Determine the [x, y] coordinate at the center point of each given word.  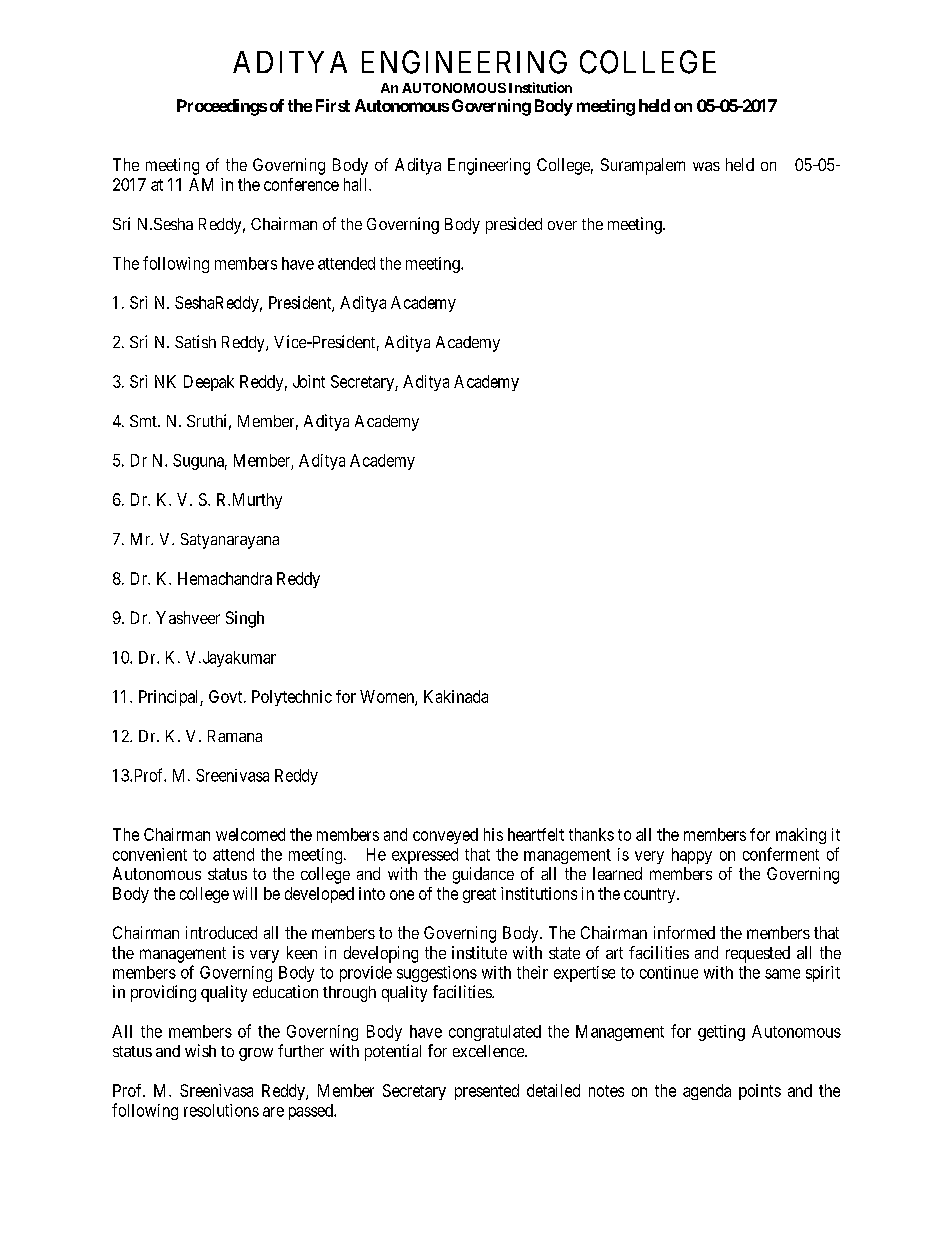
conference [301, 184]
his [493, 834]
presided [514, 225]
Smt [144, 421]
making [801, 836]
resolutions [221, 1110]
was [706, 166]
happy [692, 856]
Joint [309, 381]
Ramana [235, 736]
